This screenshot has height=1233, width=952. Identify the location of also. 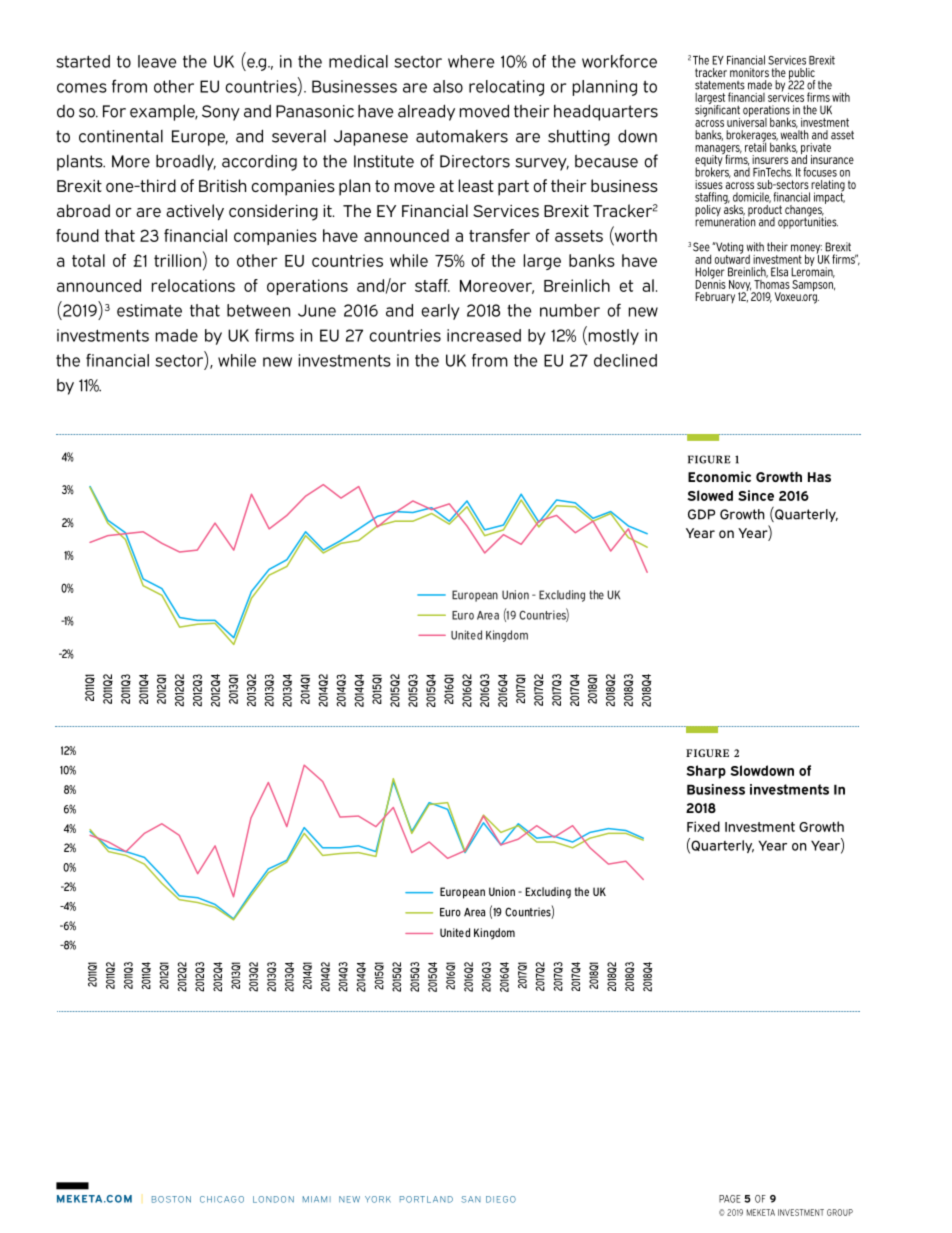
(448, 86).
